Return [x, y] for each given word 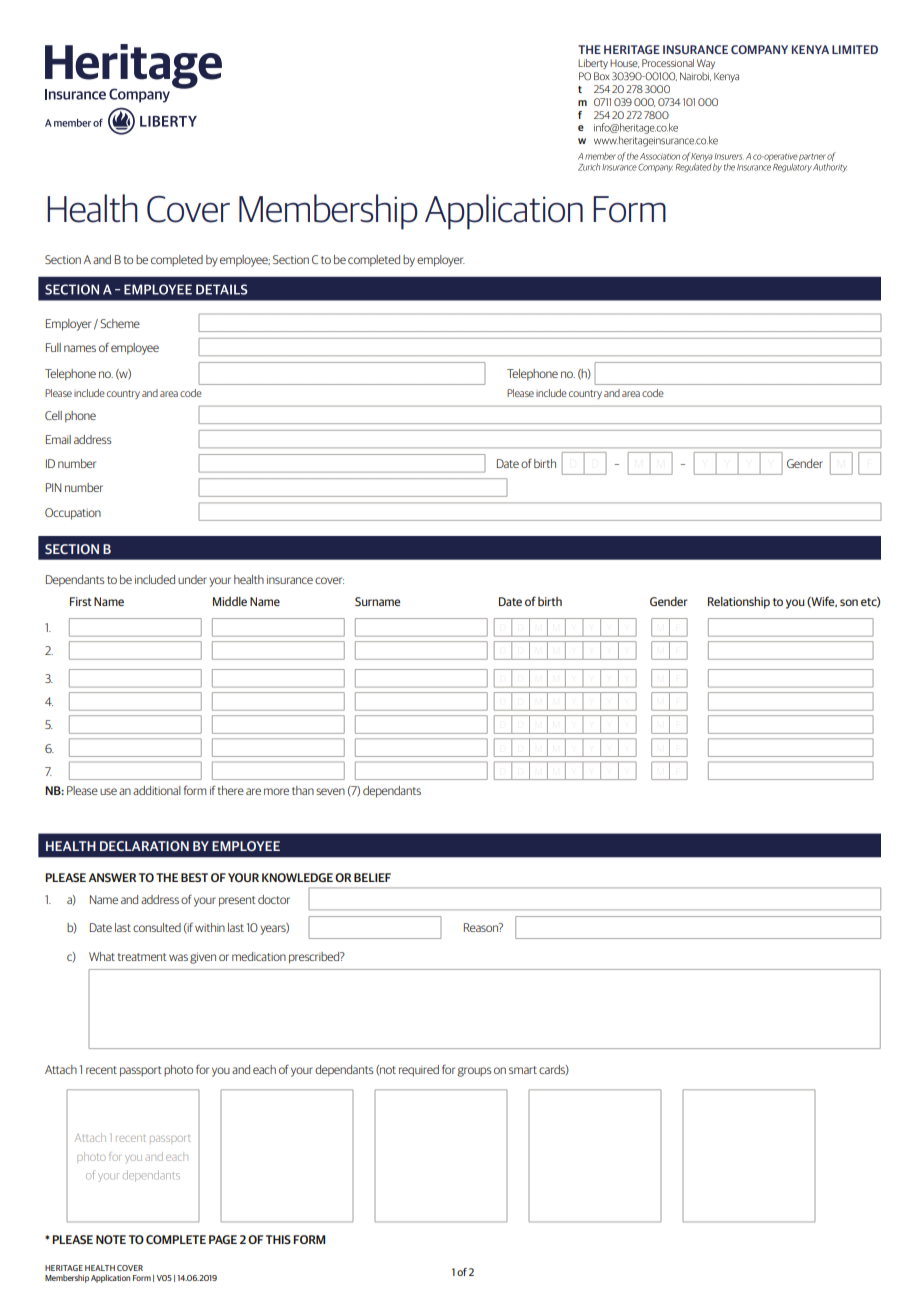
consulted [157, 927]
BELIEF [372, 877]
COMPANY [759, 49]
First [81, 601]
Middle [230, 601]
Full [53, 347]
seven [330, 791]
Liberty [593, 64]
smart [523, 1070]
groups [474, 1072]
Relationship [739, 603]
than [303, 790]
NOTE [111, 1239]
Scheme [120, 323]
